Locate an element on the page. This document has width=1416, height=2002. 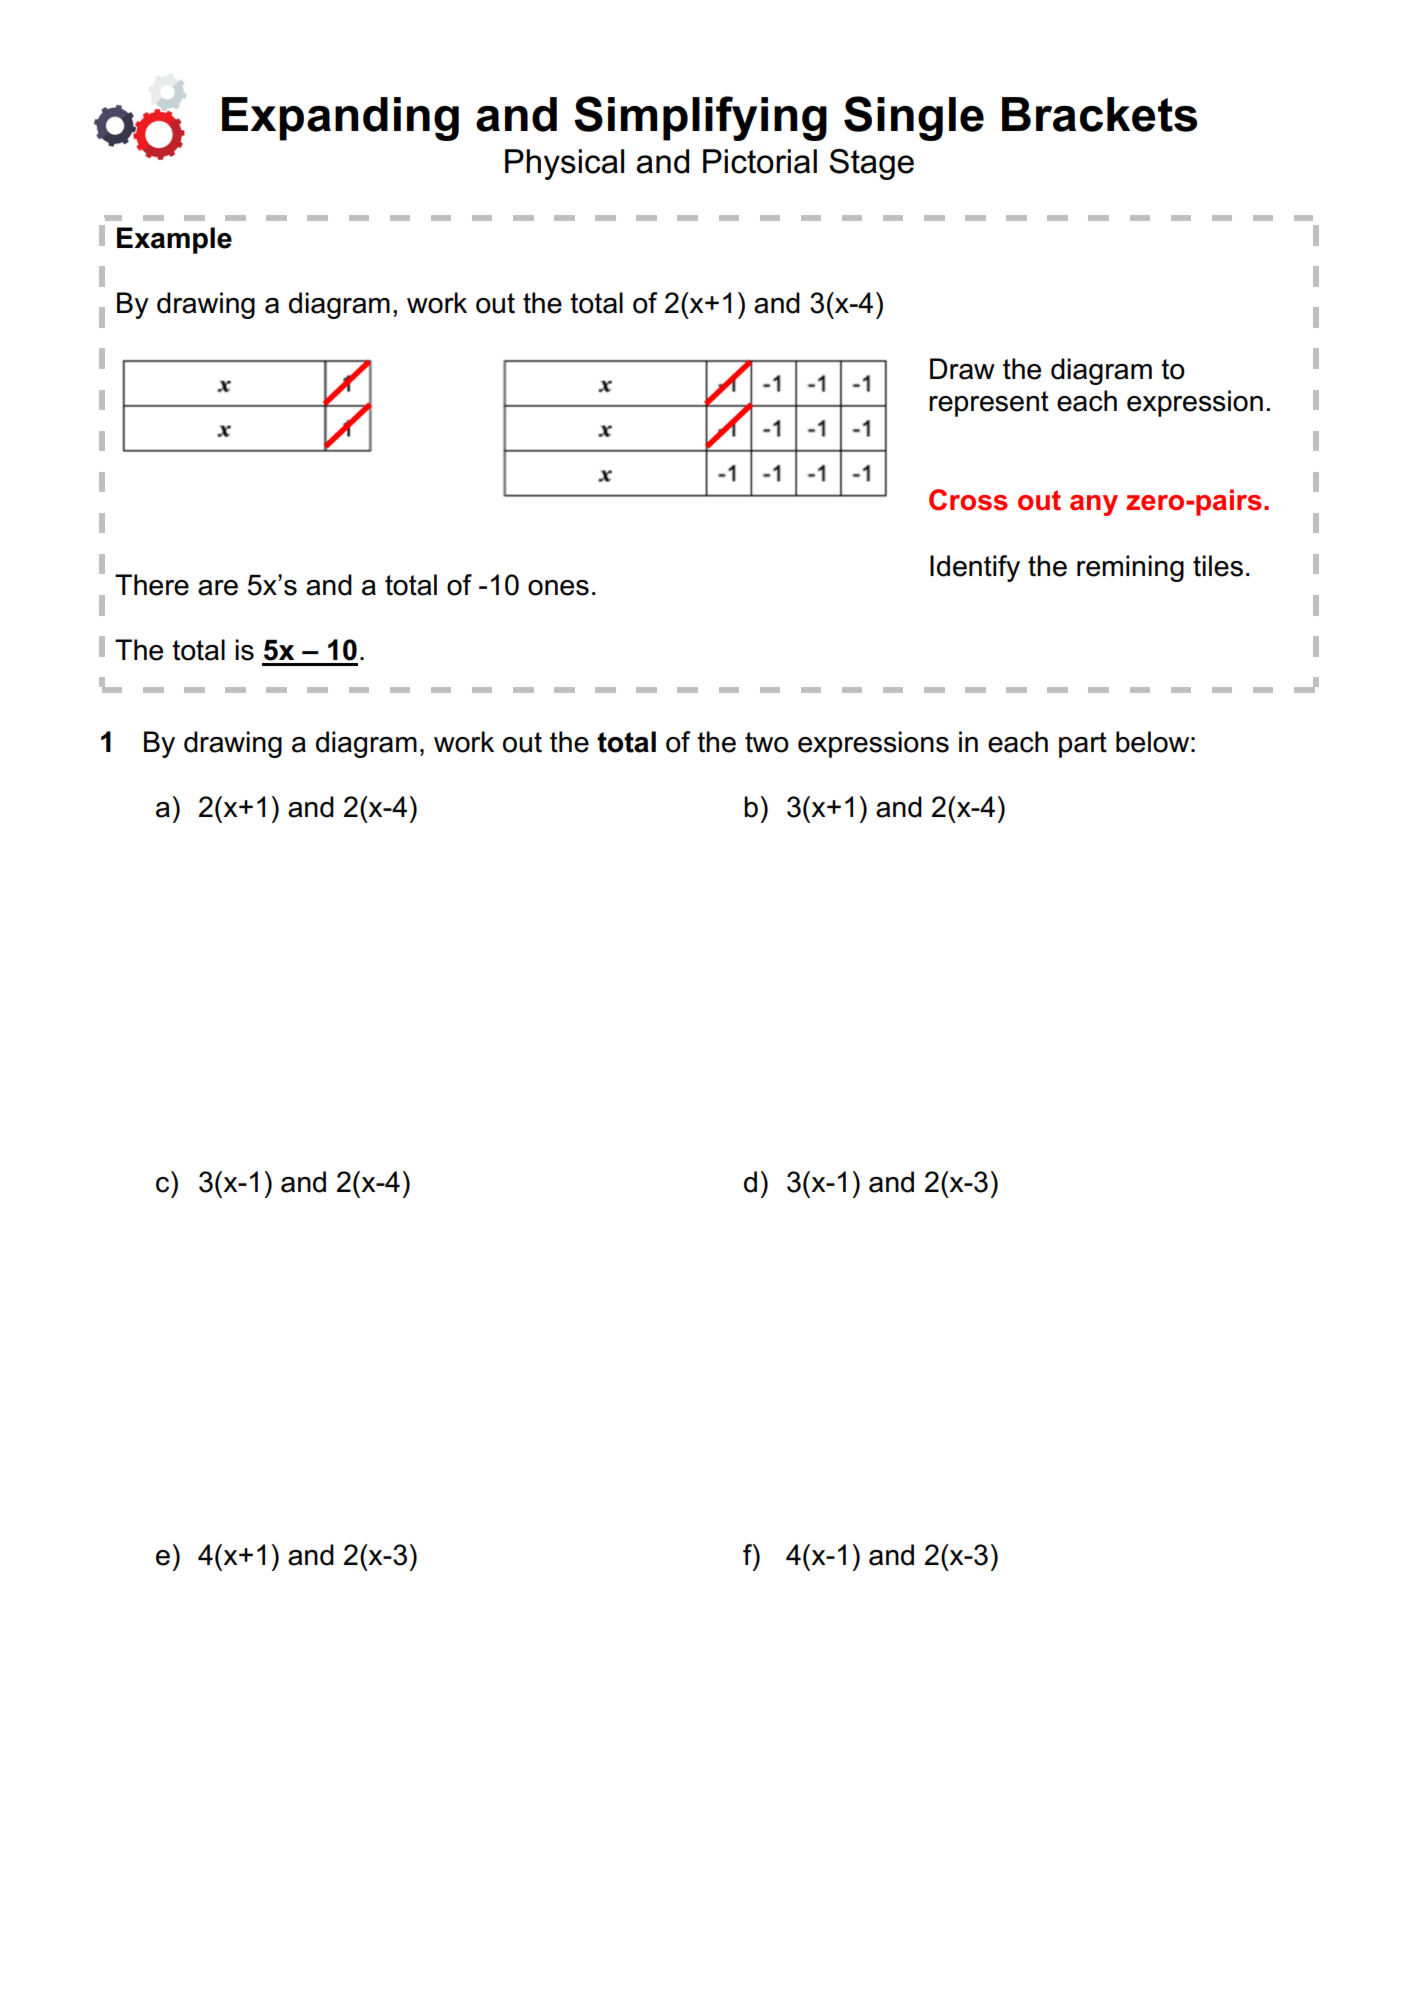
any is located at coordinates (1094, 505).
